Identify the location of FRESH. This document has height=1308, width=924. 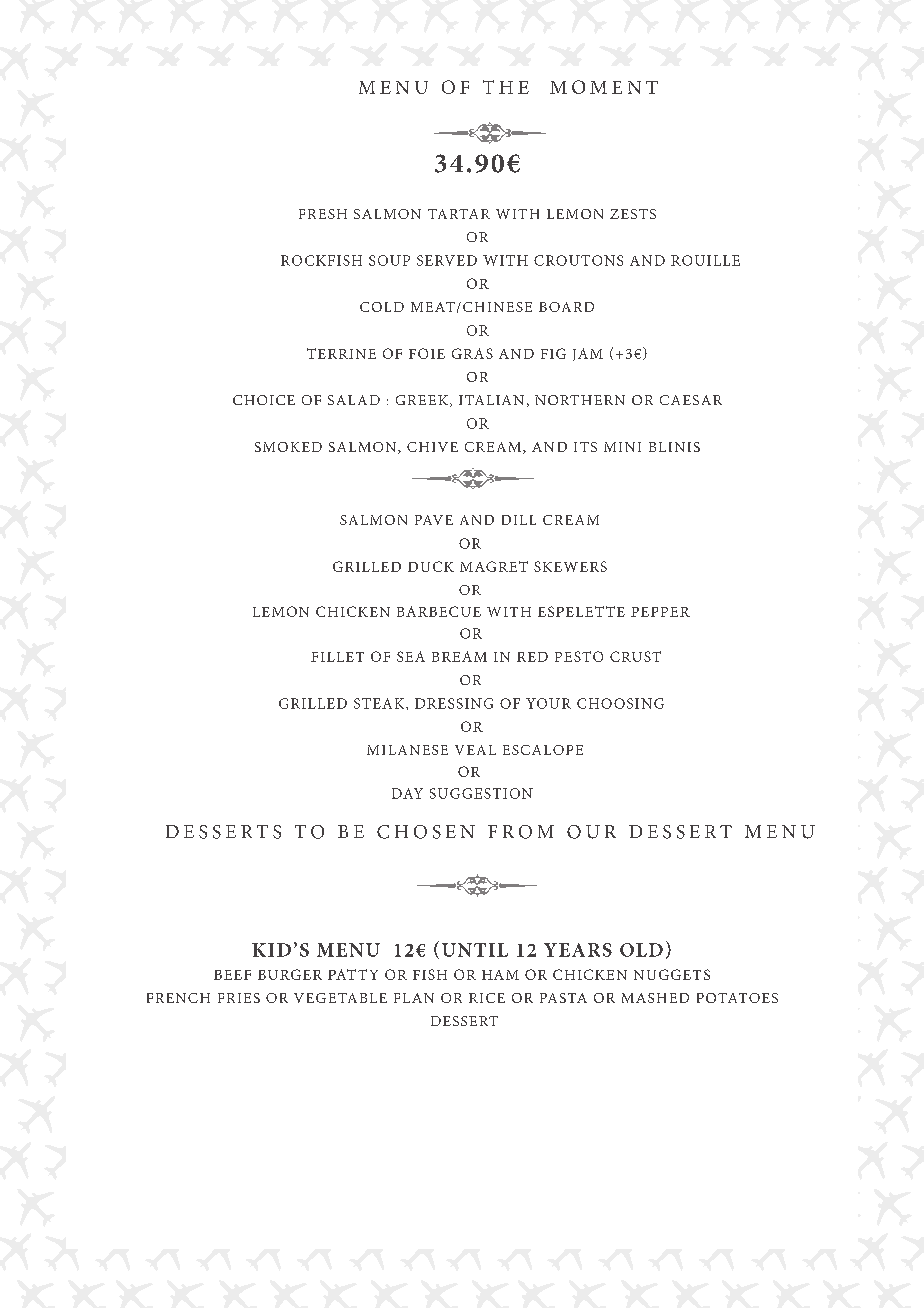
(323, 214).
